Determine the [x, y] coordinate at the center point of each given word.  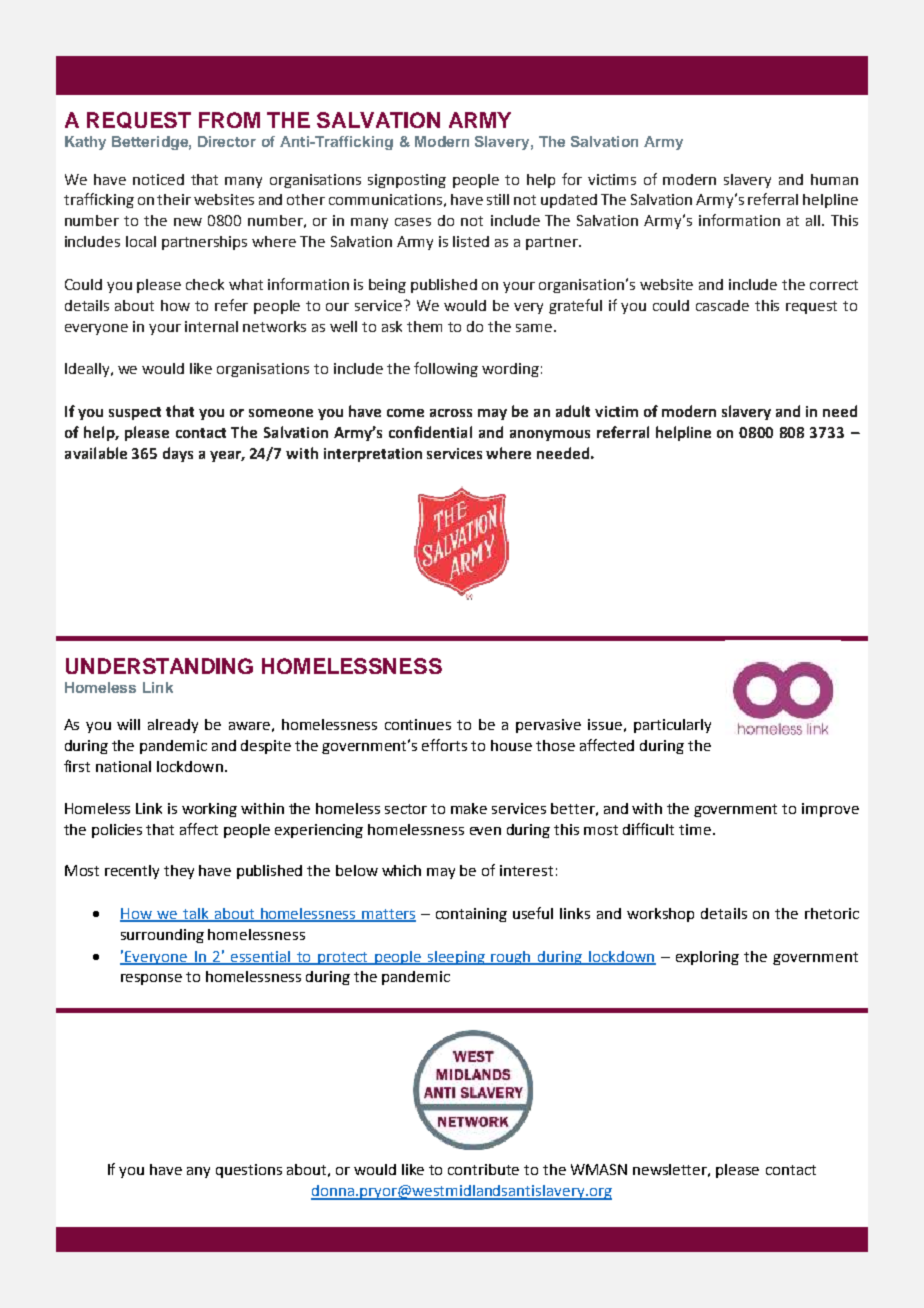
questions [249, 1171]
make [469, 808]
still [498, 199]
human [834, 179]
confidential [430, 432]
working [209, 810]
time [695, 829]
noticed [158, 179]
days [178, 454]
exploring [707, 958]
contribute [483, 1169]
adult [573, 411]
